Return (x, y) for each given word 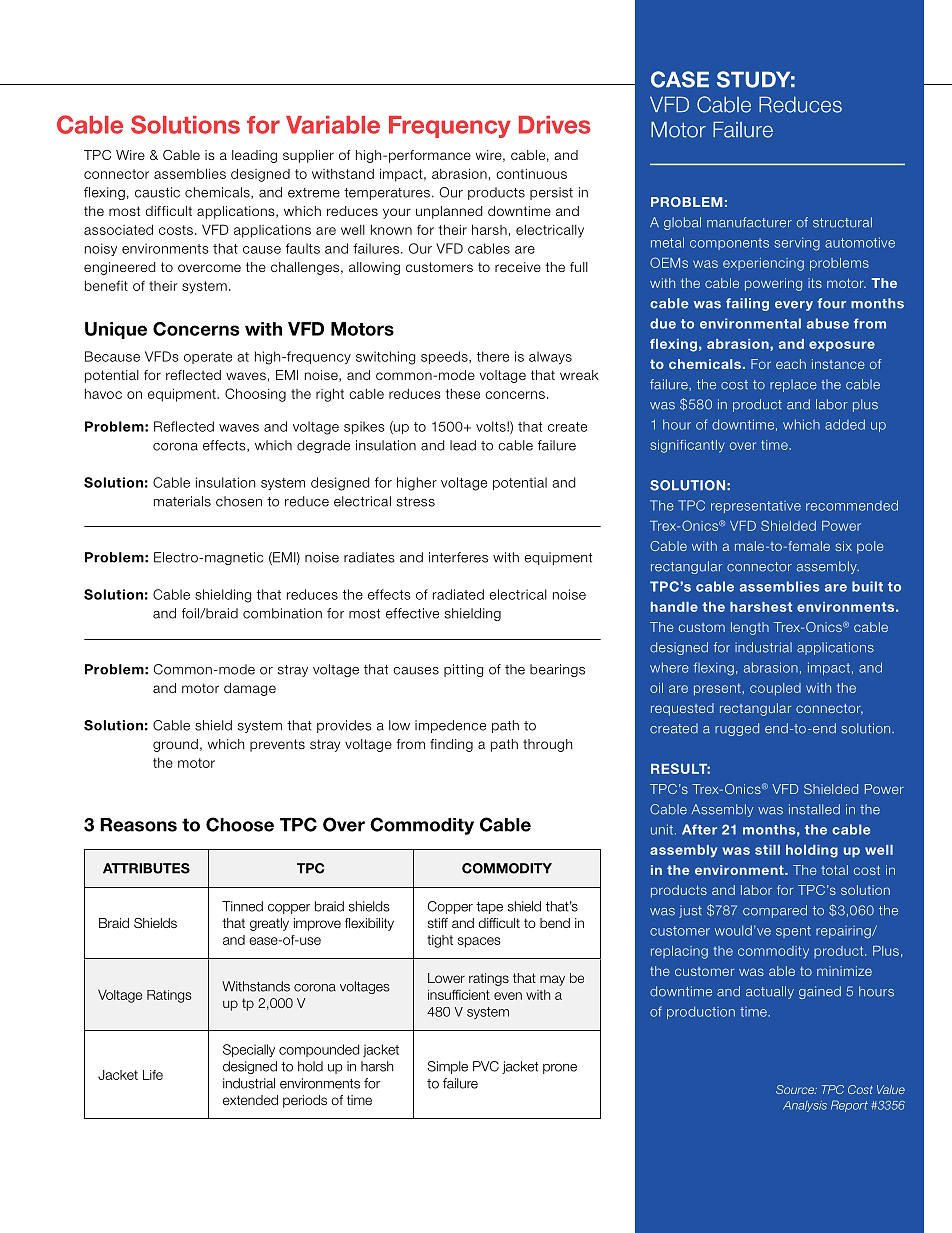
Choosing (255, 395)
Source (796, 1089)
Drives (554, 125)
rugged (737, 729)
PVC (486, 1066)
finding (451, 745)
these (462, 394)
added (845, 424)
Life (153, 1075)
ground (175, 745)
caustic (157, 192)
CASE (680, 79)
